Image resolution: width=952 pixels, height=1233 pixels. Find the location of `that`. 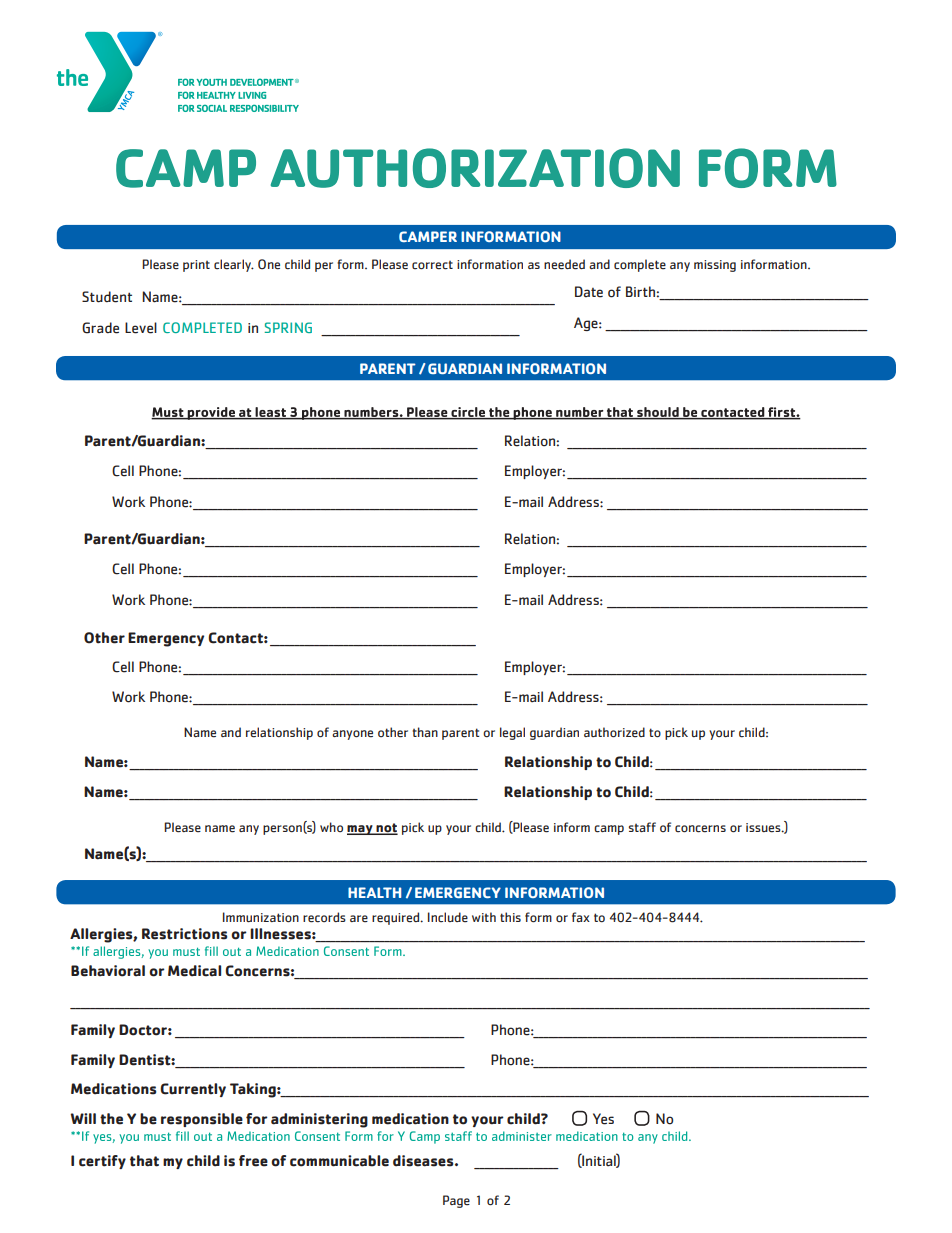

that is located at coordinates (144, 1161).
